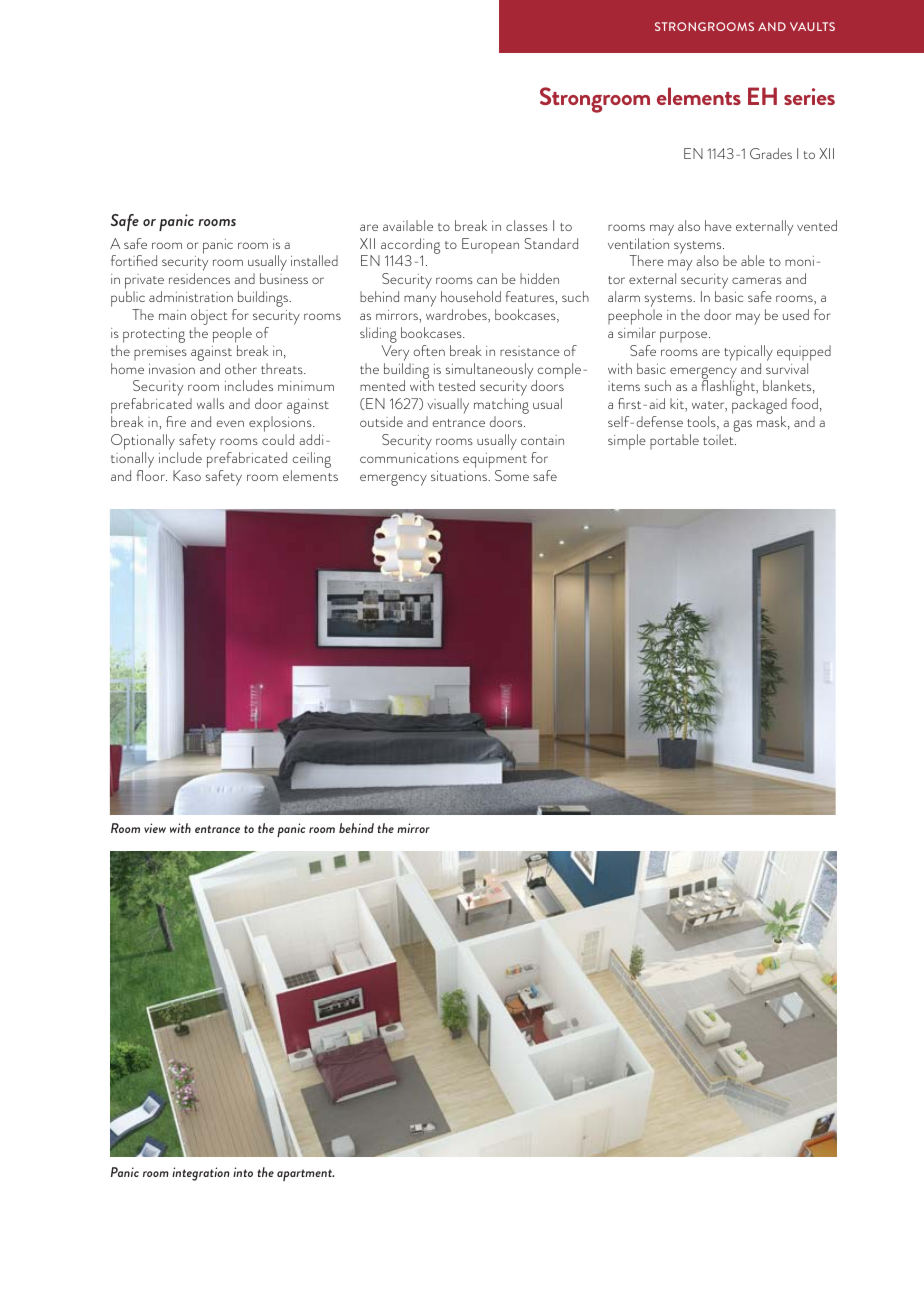 The image size is (924, 1308). Describe the element at coordinates (719, 439) in the document. I see `toilet` at that location.
